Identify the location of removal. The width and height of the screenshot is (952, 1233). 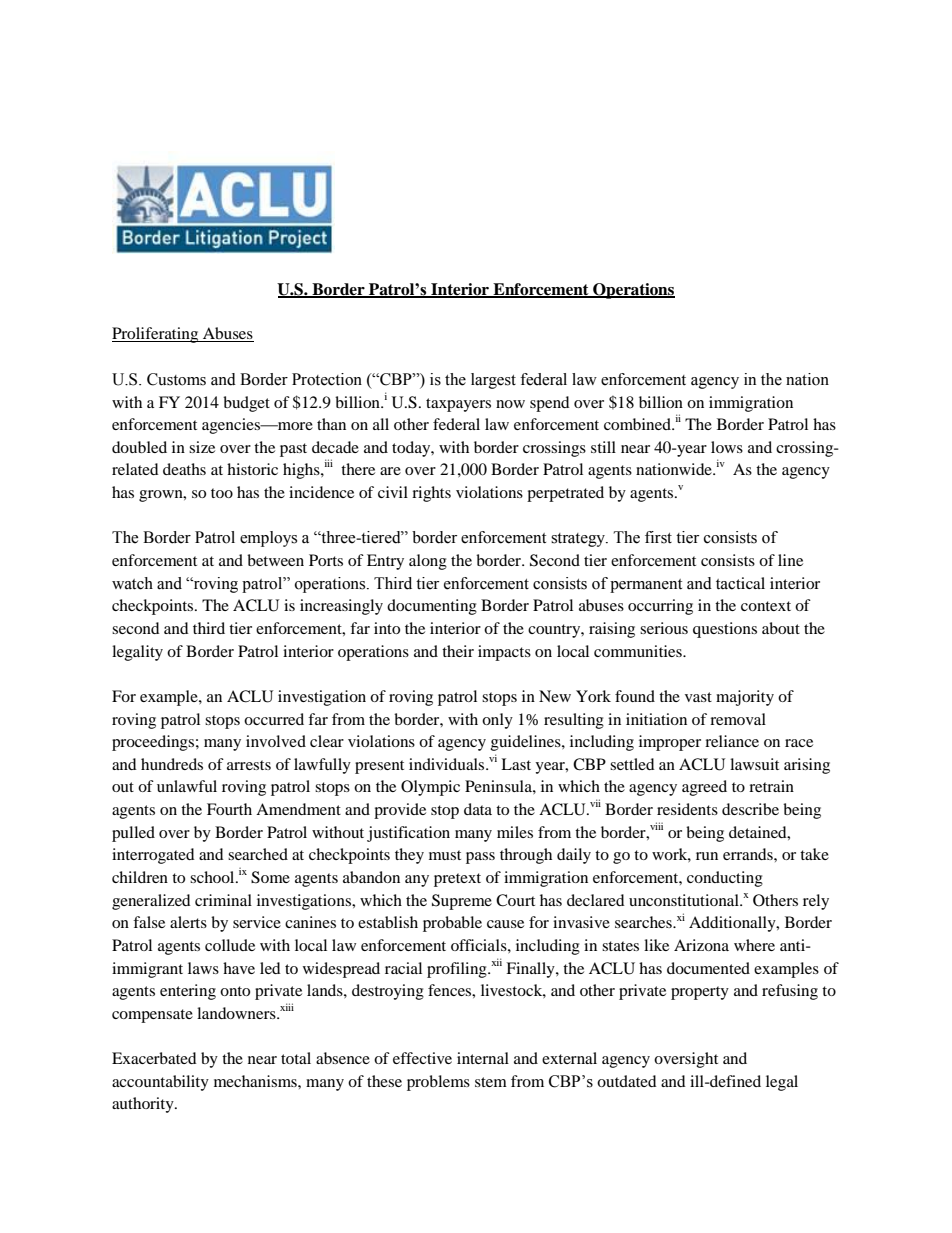
(738, 719).
